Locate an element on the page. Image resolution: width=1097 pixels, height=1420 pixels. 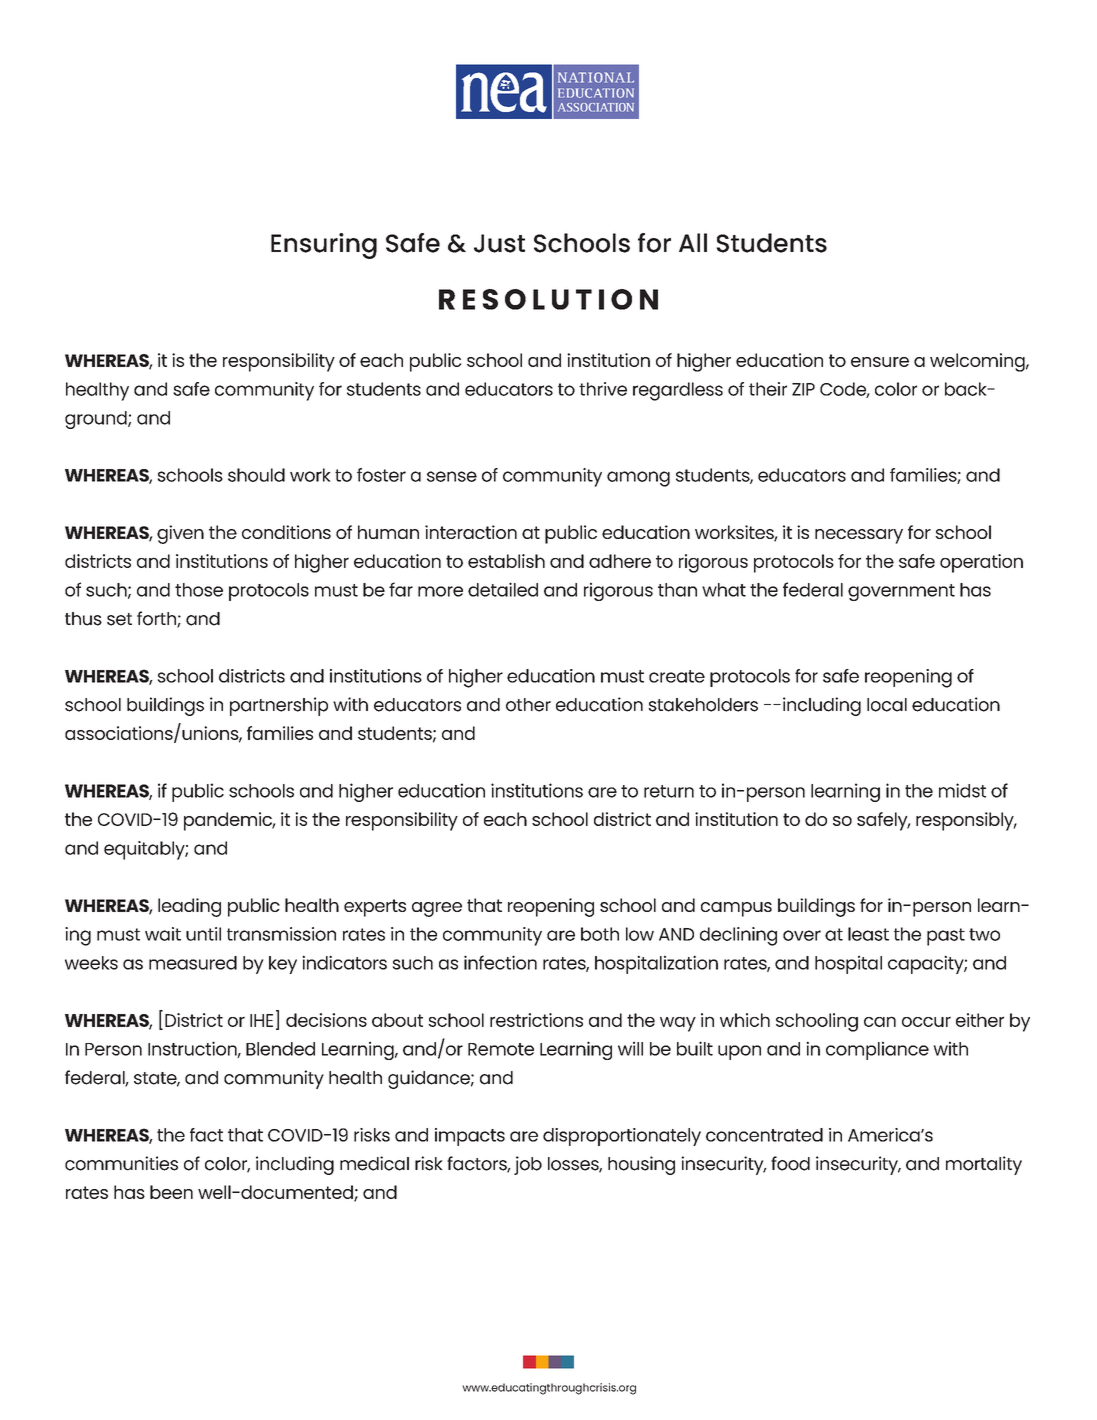
been is located at coordinates (171, 1192).
